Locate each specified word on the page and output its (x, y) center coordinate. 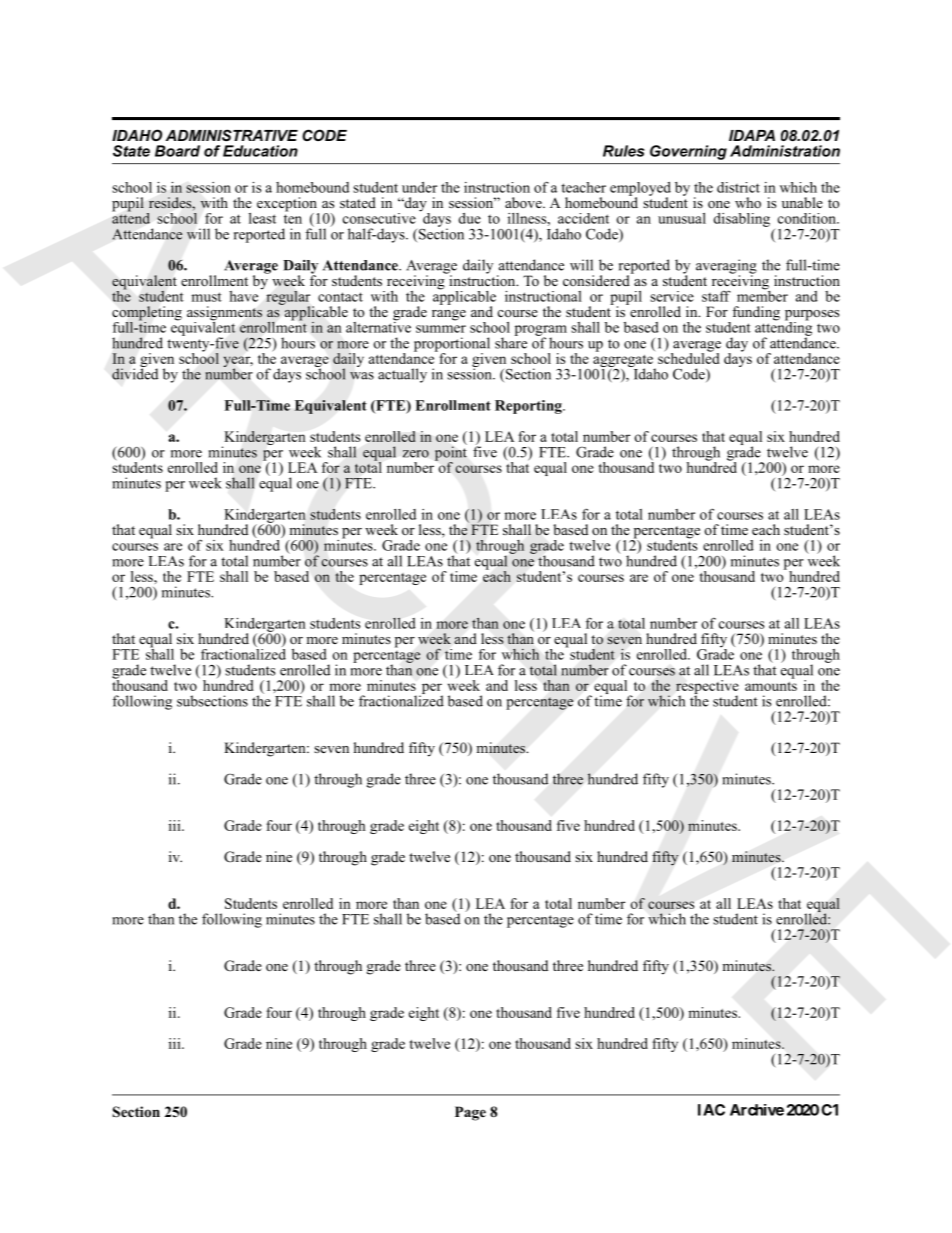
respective (707, 688)
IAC (711, 1110)
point (451, 453)
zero (416, 454)
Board (177, 151)
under (419, 187)
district (738, 187)
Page (470, 1113)
